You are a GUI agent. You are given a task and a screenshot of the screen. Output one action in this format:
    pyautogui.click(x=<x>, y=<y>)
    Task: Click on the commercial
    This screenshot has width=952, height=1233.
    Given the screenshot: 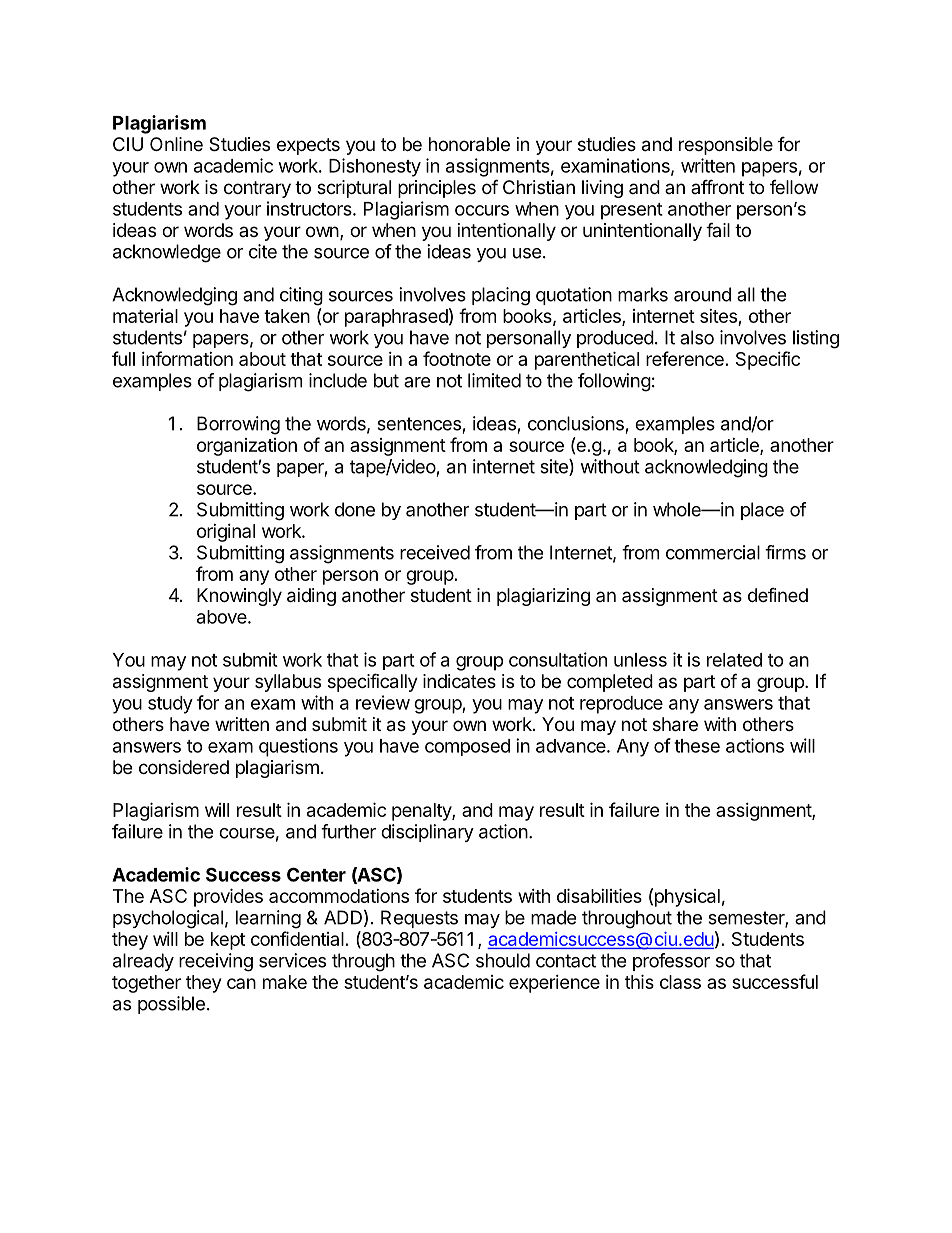 What is the action you would take?
    pyautogui.click(x=713, y=552)
